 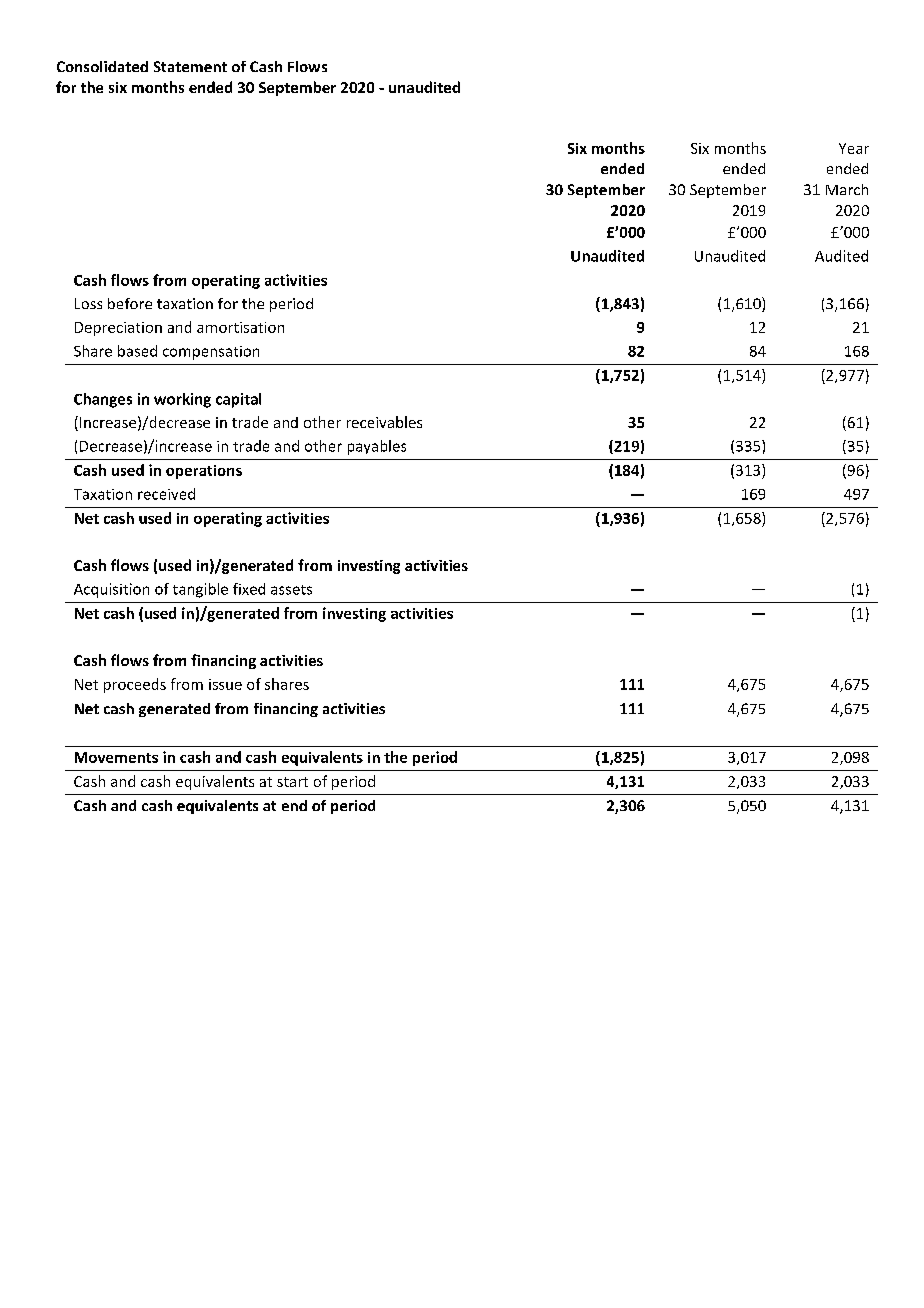 I want to click on March, so click(x=847, y=189).
